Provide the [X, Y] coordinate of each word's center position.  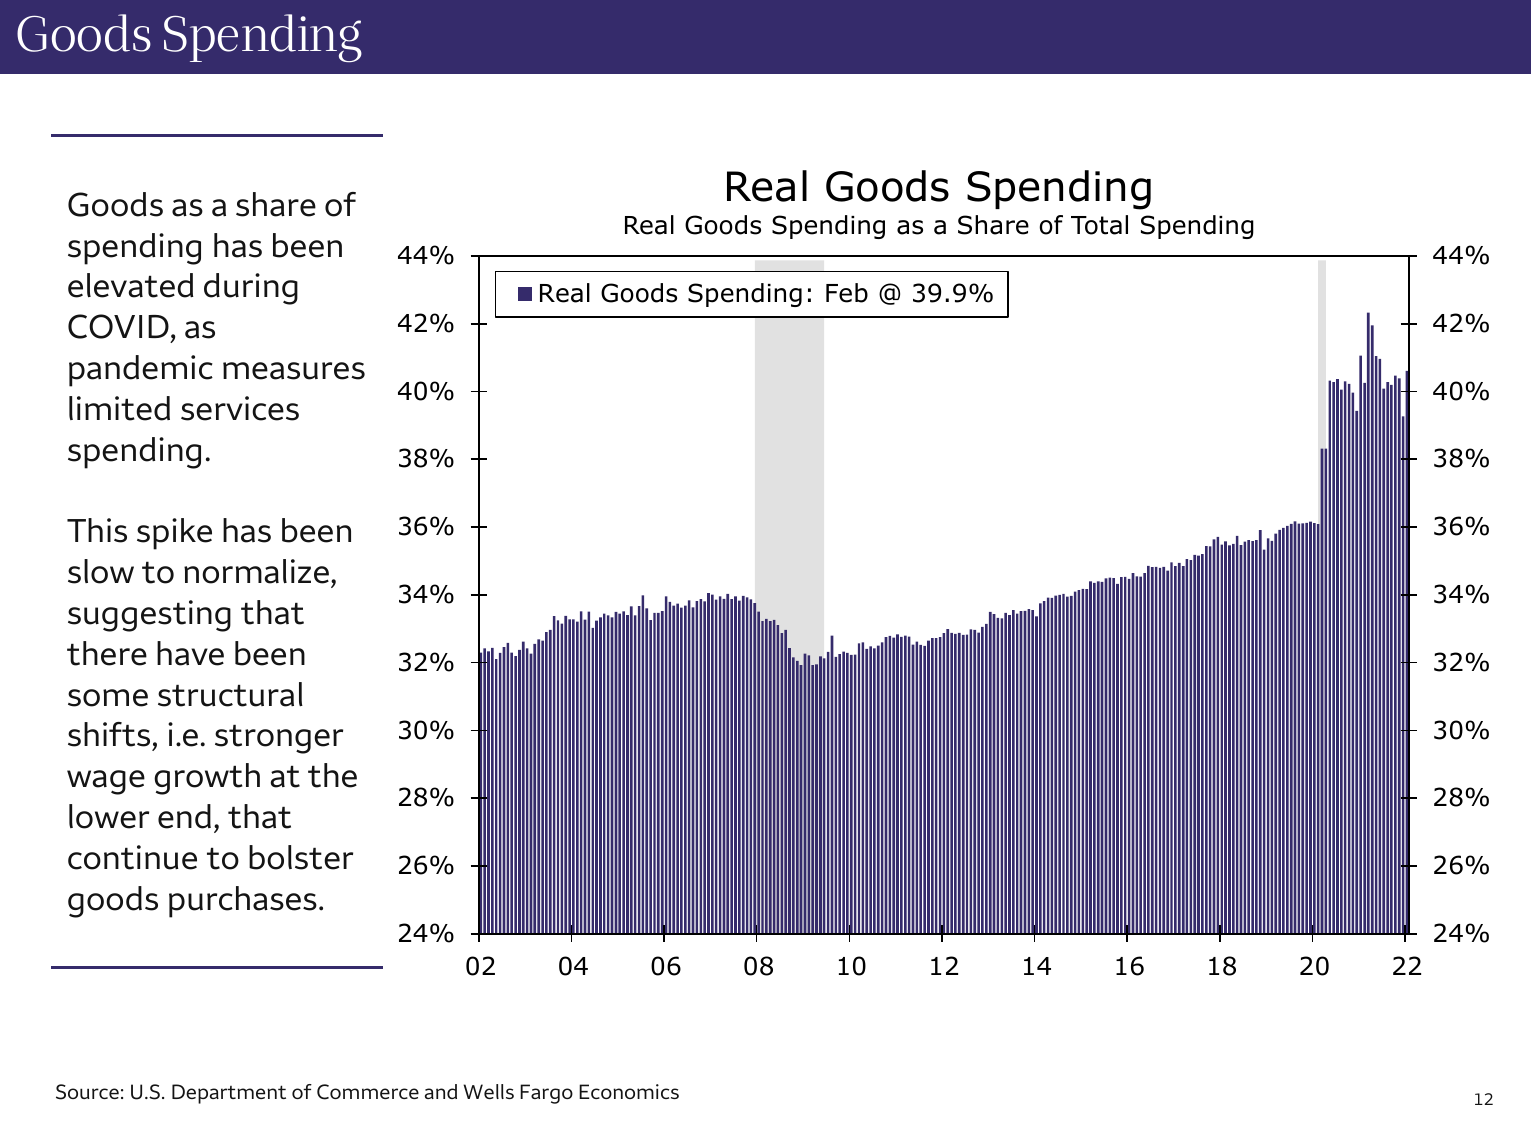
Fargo [546, 1094]
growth [207, 779]
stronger [279, 739]
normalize [256, 571]
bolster [301, 857]
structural [230, 694]
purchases [243, 902]
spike [174, 534]
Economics [629, 1091]
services [240, 408]
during [251, 289]
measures [294, 371]
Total [1099, 225]
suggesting [149, 616]
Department [229, 1094]
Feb [847, 293]
